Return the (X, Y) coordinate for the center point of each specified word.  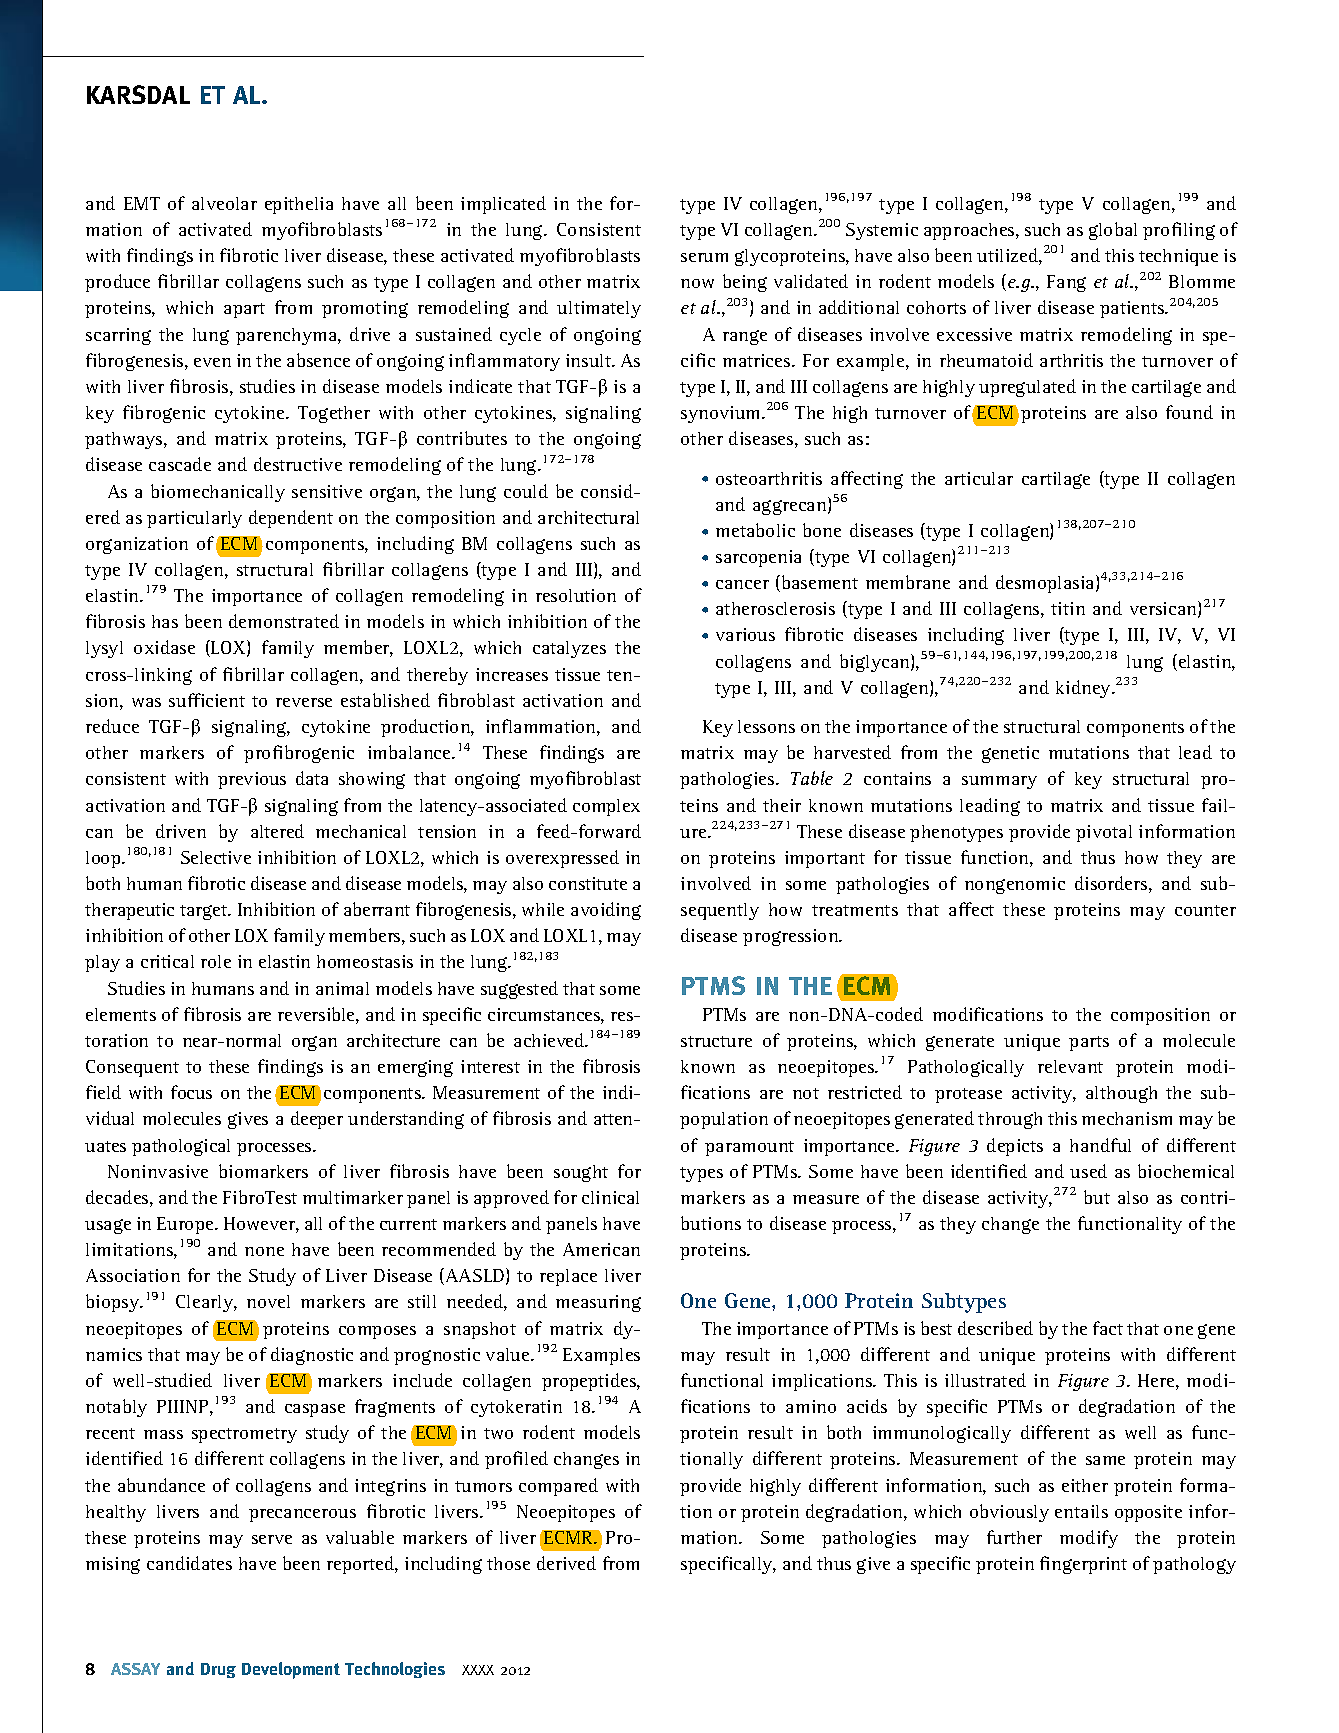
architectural (588, 517)
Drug (218, 1670)
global (1113, 231)
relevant (1070, 1066)
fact (1108, 1328)
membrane (908, 582)
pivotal (1104, 833)
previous (252, 780)
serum (704, 257)
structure (716, 1041)
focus (191, 1092)
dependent (291, 519)
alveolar (224, 203)
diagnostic (312, 1356)
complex (606, 807)
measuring (598, 1303)
